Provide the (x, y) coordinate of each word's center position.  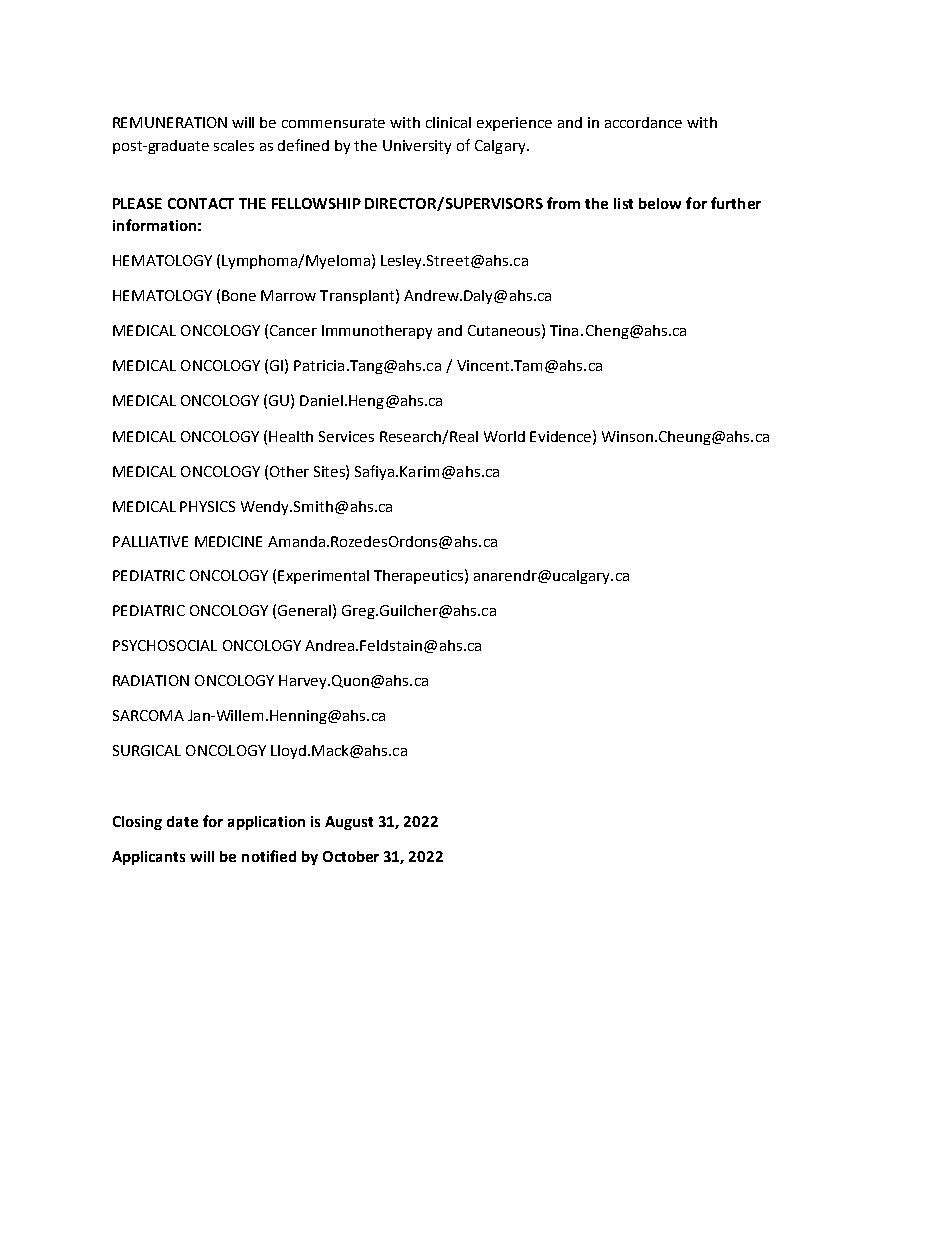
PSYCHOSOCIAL (165, 645)
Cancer (293, 330)
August (349, 823)
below (660, 203)
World (504, 436)
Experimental (323, 577)
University (417, 147)
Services (346, 436)
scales (234, 145)
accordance (643, 122)
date (182, 821)
